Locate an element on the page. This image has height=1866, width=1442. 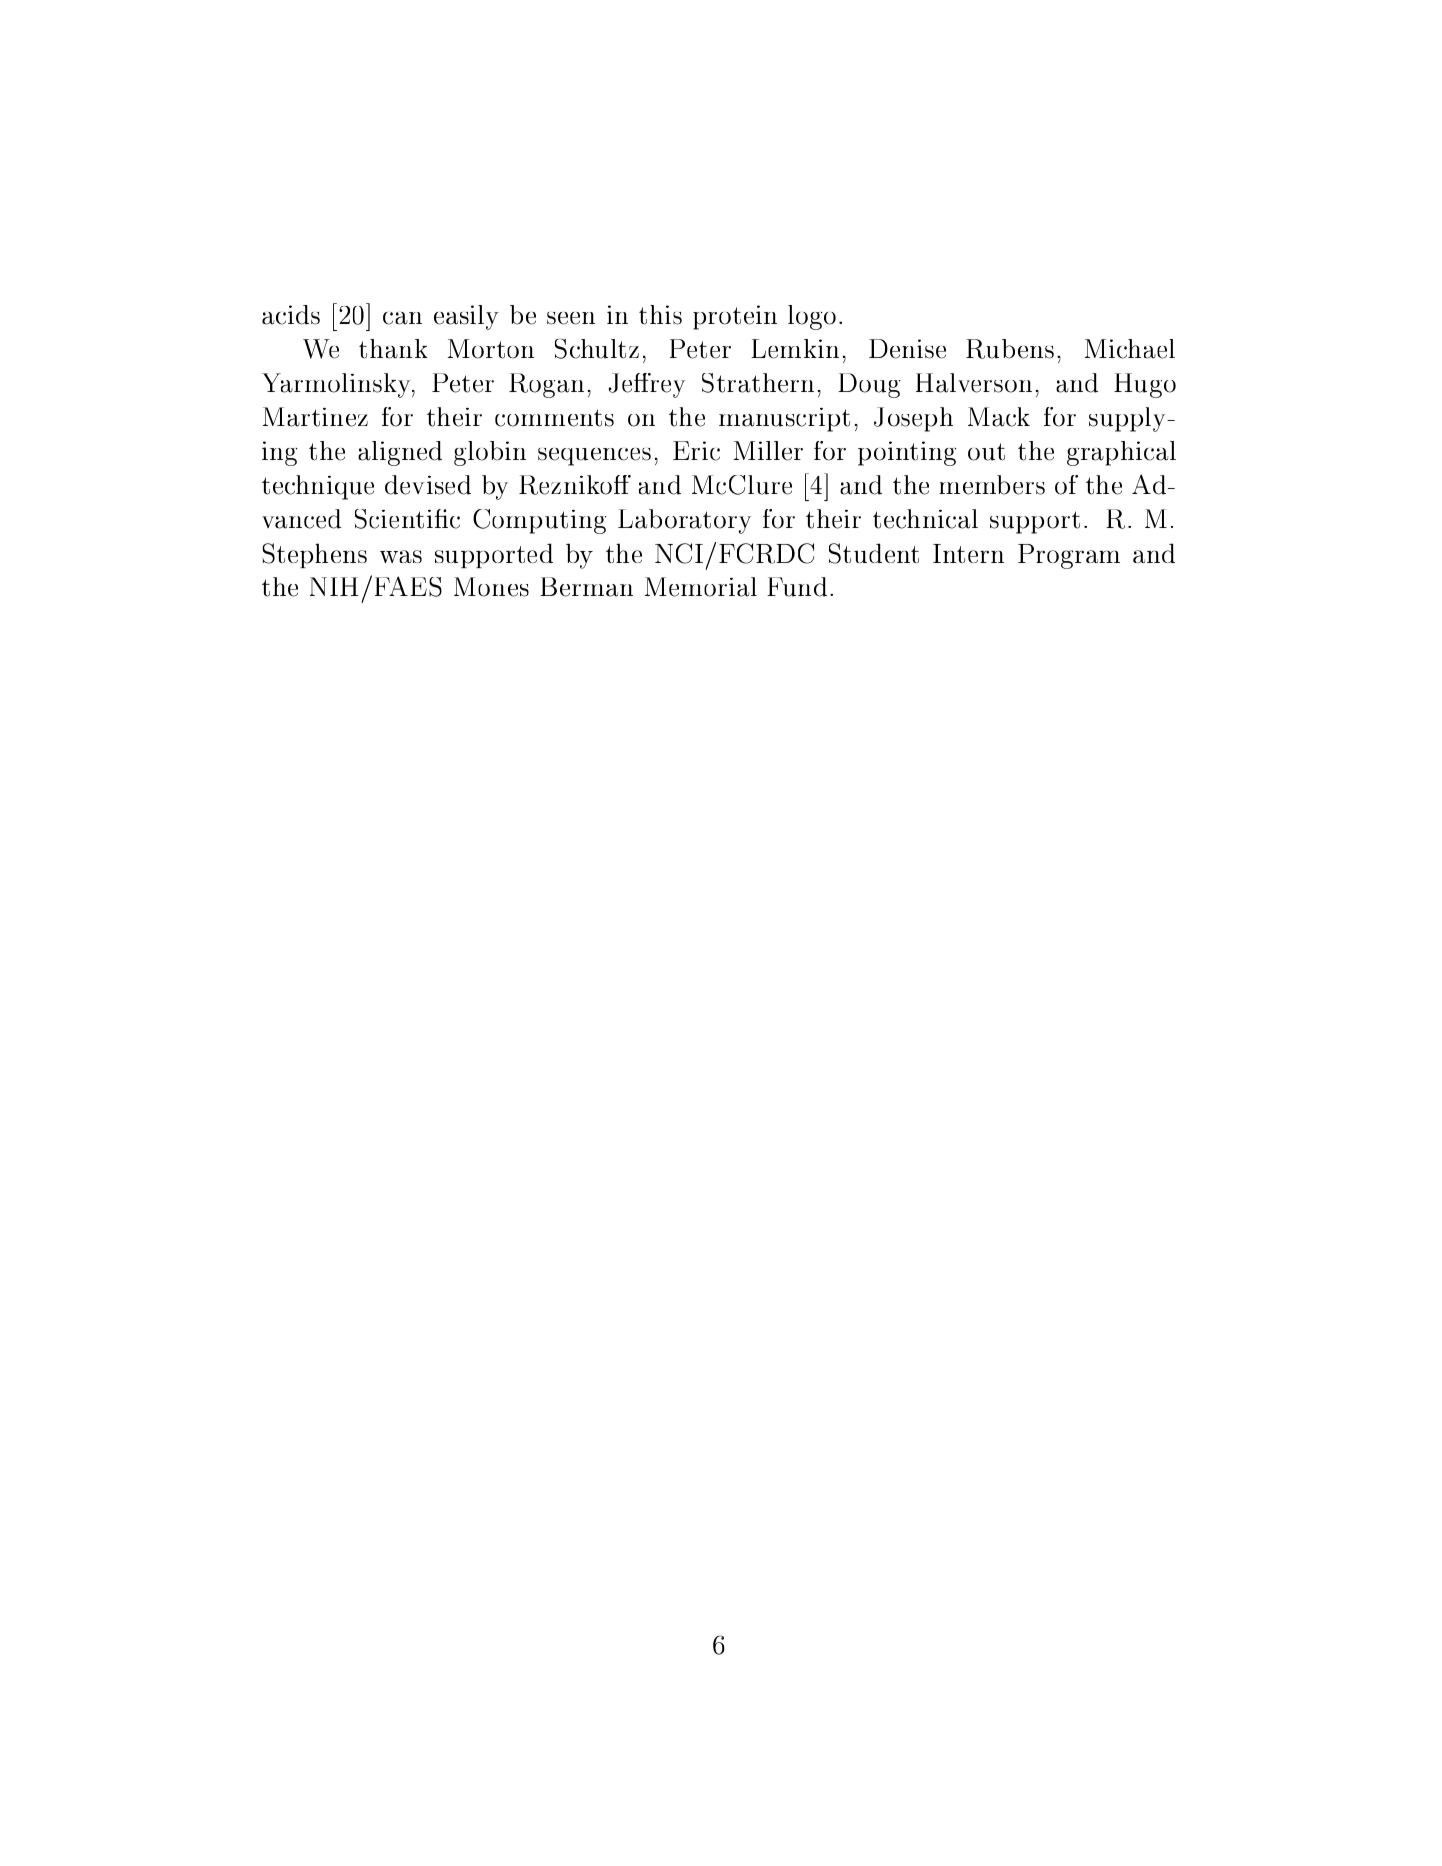
Memorial is located at coordinates (701, 587).
